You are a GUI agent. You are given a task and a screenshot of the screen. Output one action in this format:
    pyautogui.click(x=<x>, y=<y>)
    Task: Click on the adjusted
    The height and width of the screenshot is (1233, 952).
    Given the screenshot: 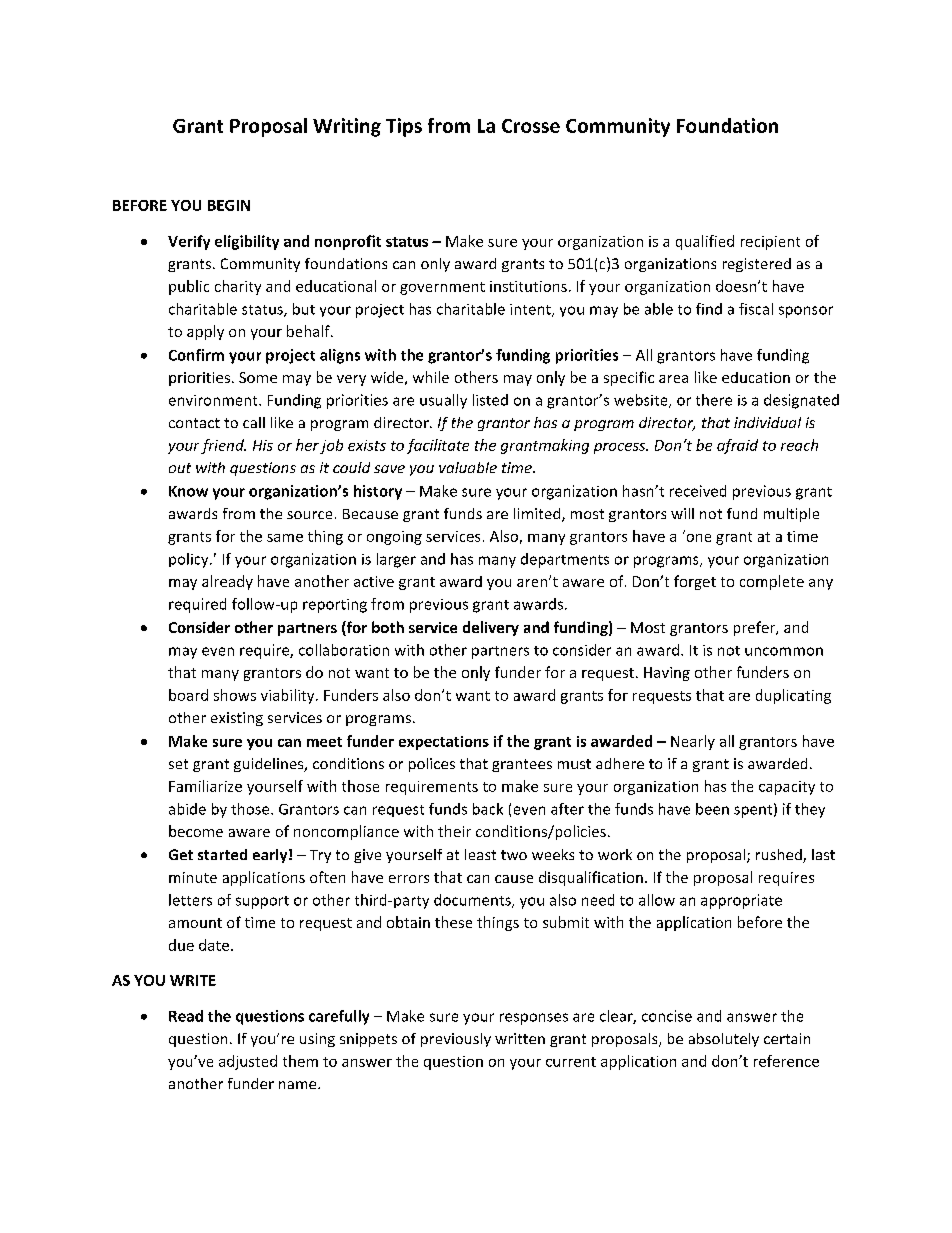 What is the action you would take?
    pyautogui.click(x=248, y=1062)
